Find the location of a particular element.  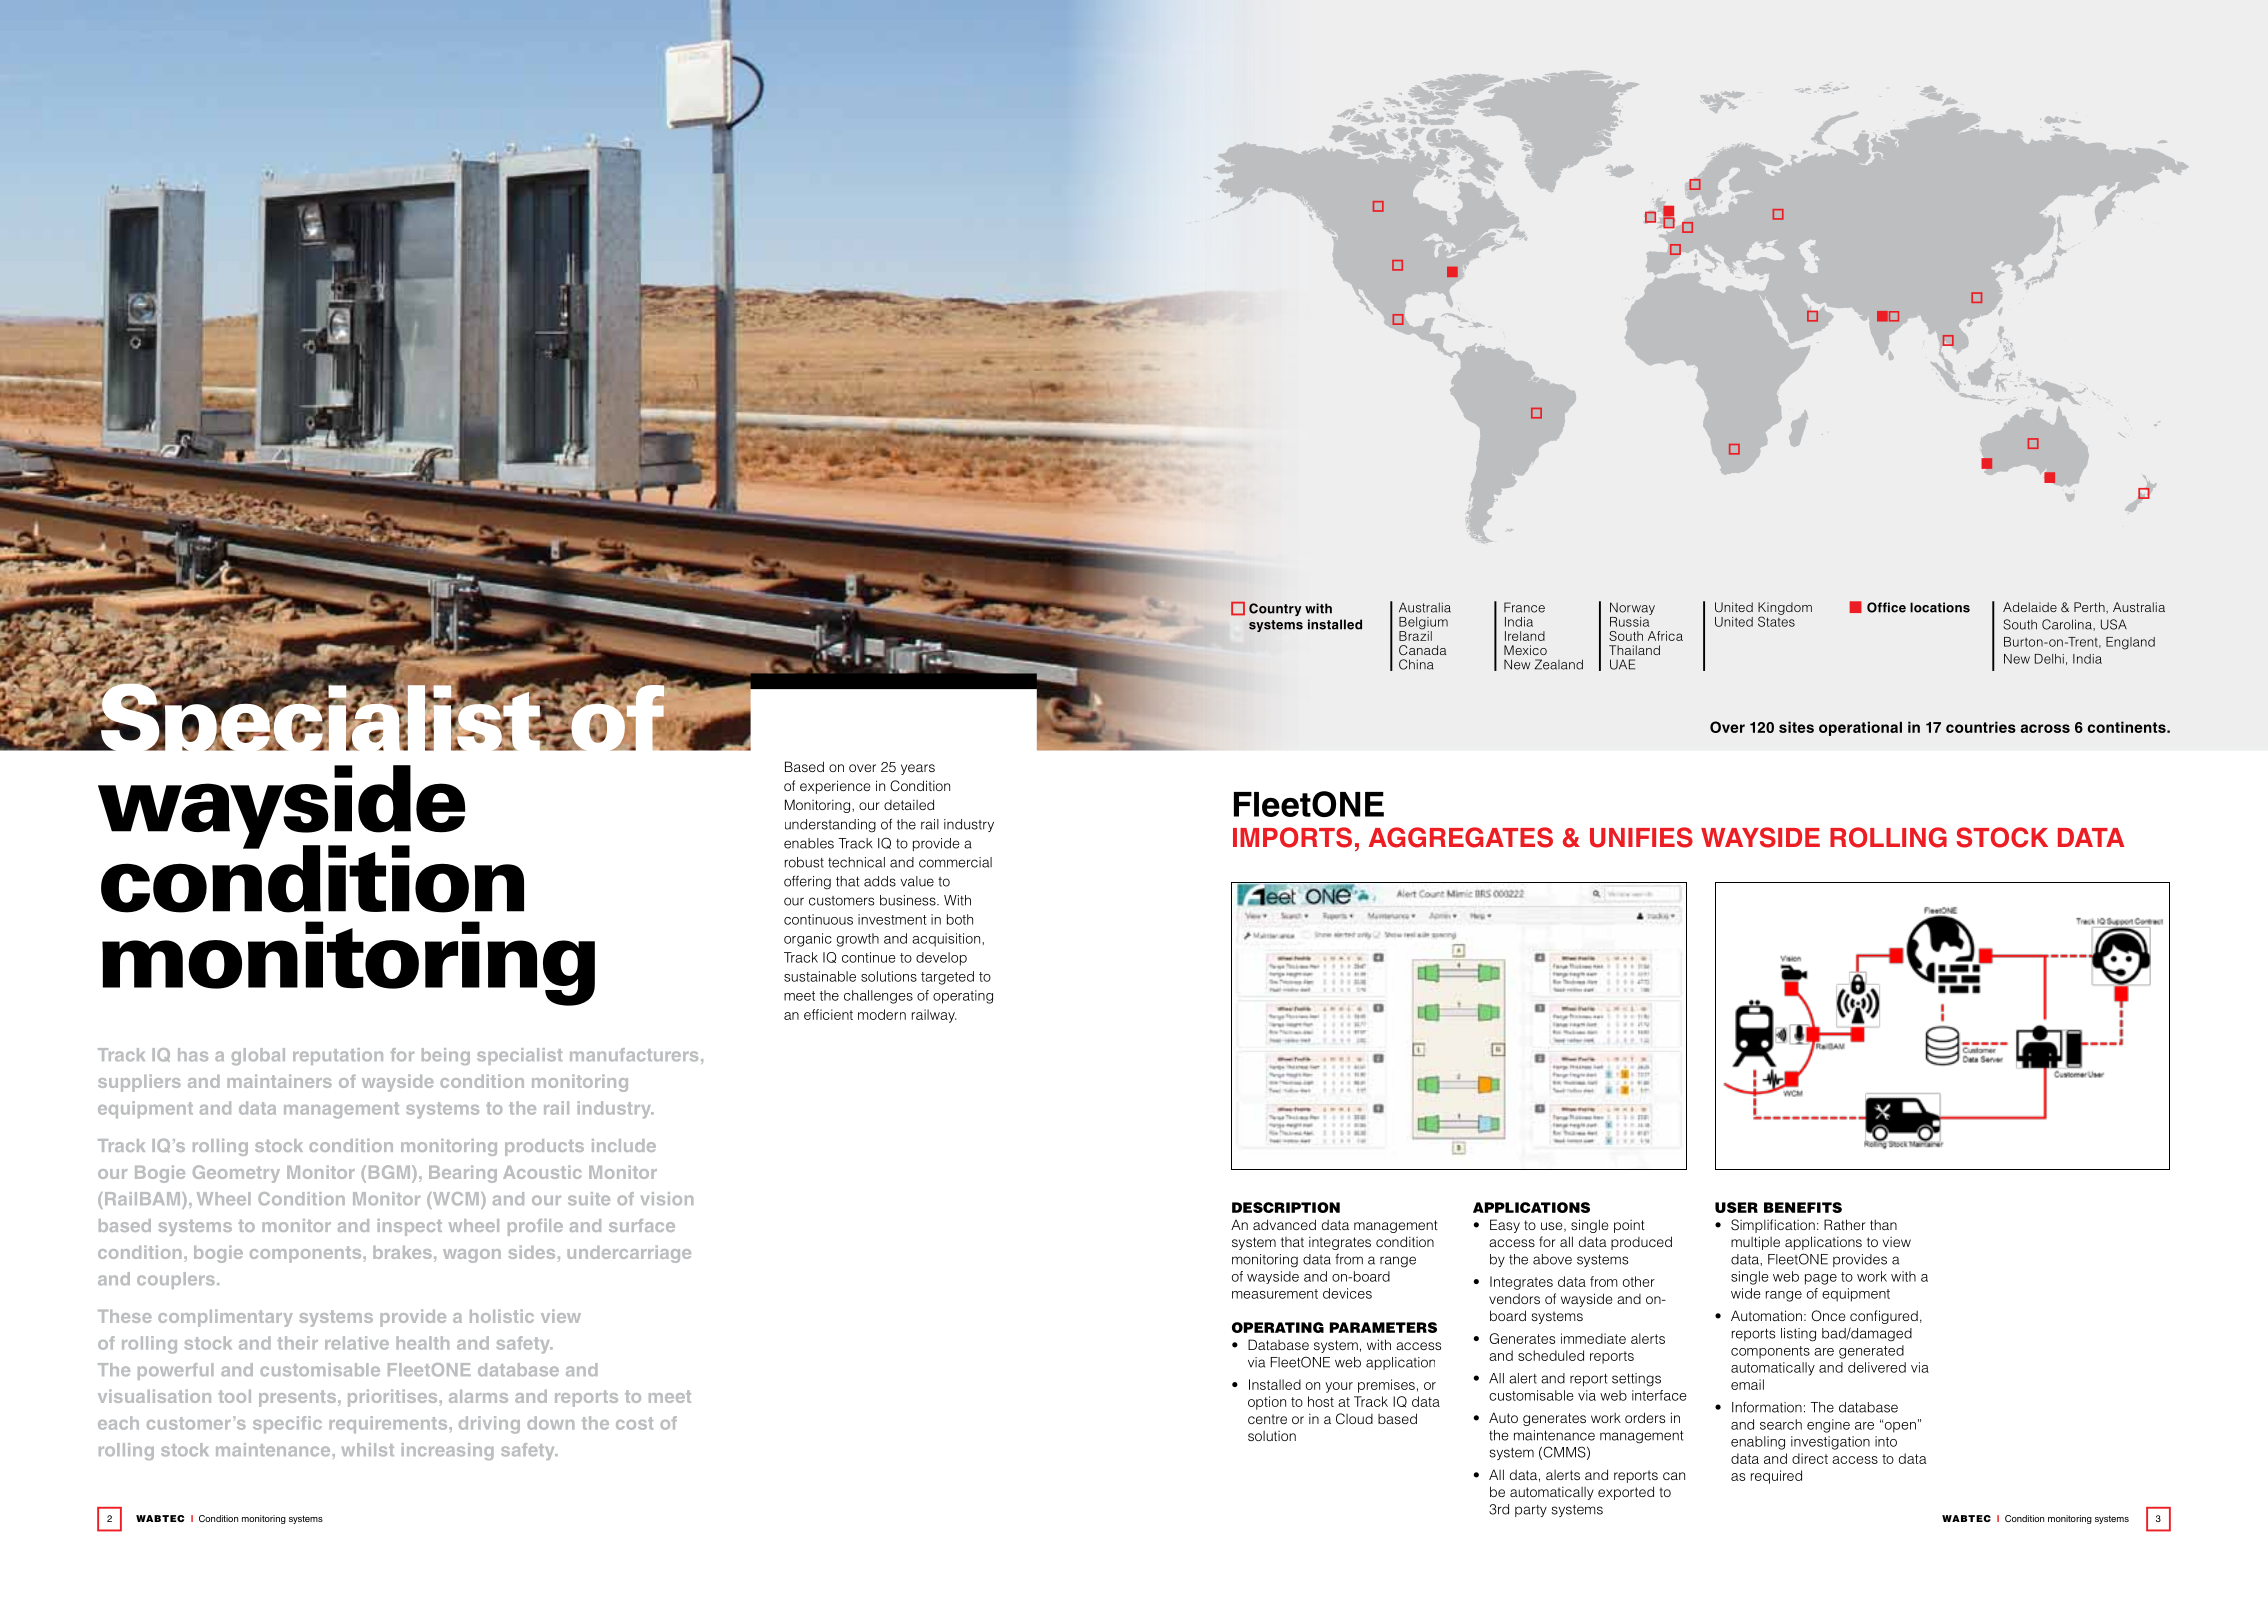

inspect is located at coordinates (410, 1227).
